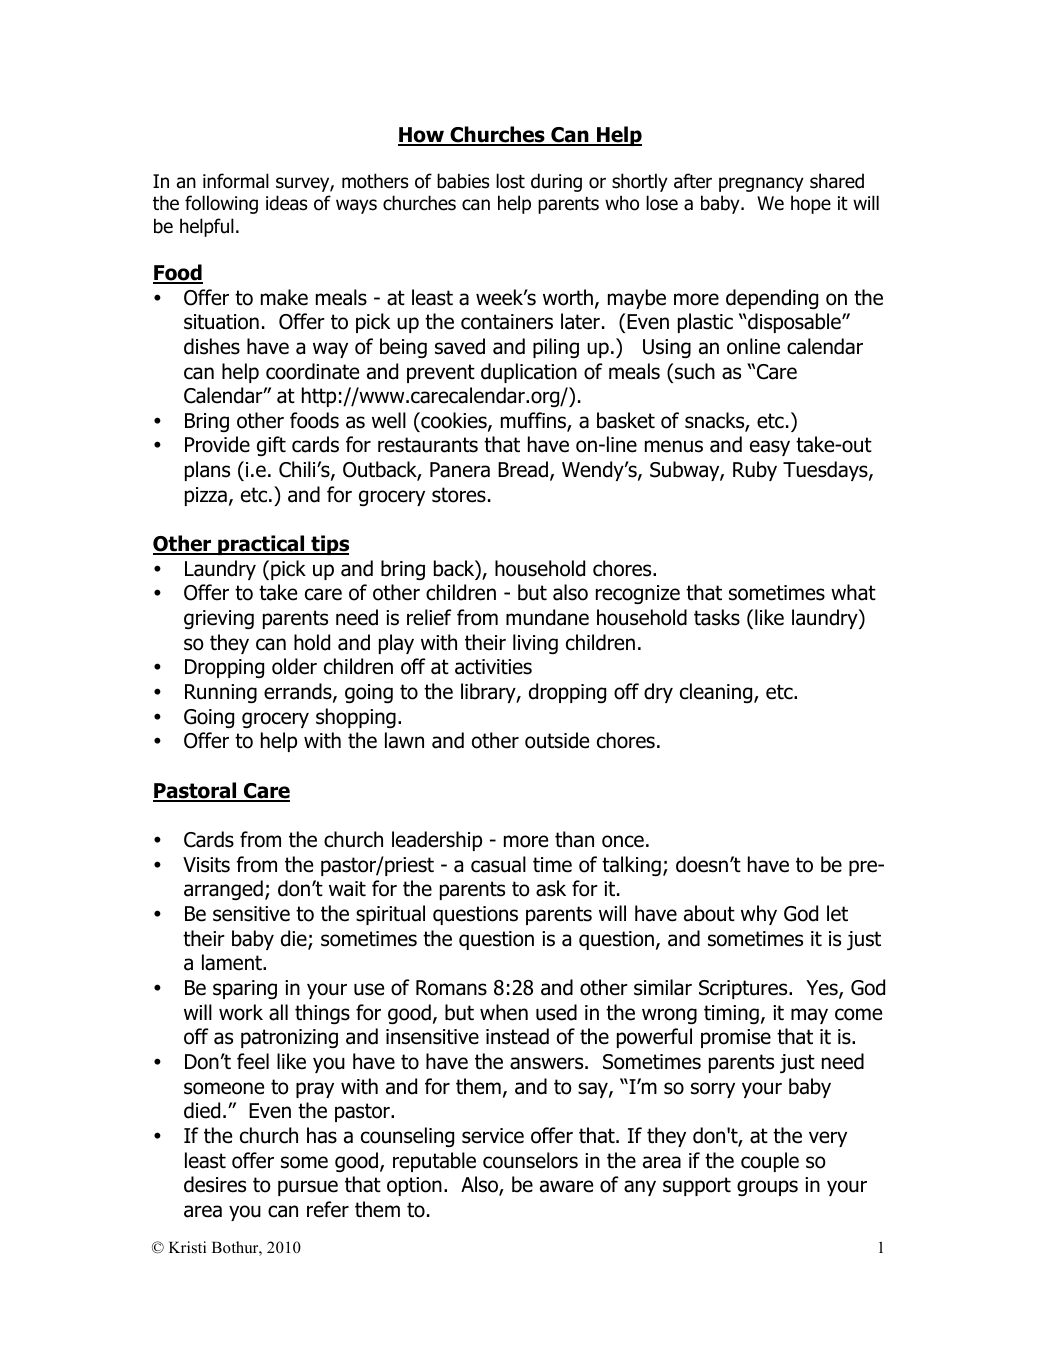 Image resolution: width=1040 pixels, height=1345 pixels. I want to click on lost, so click(510, 181).
